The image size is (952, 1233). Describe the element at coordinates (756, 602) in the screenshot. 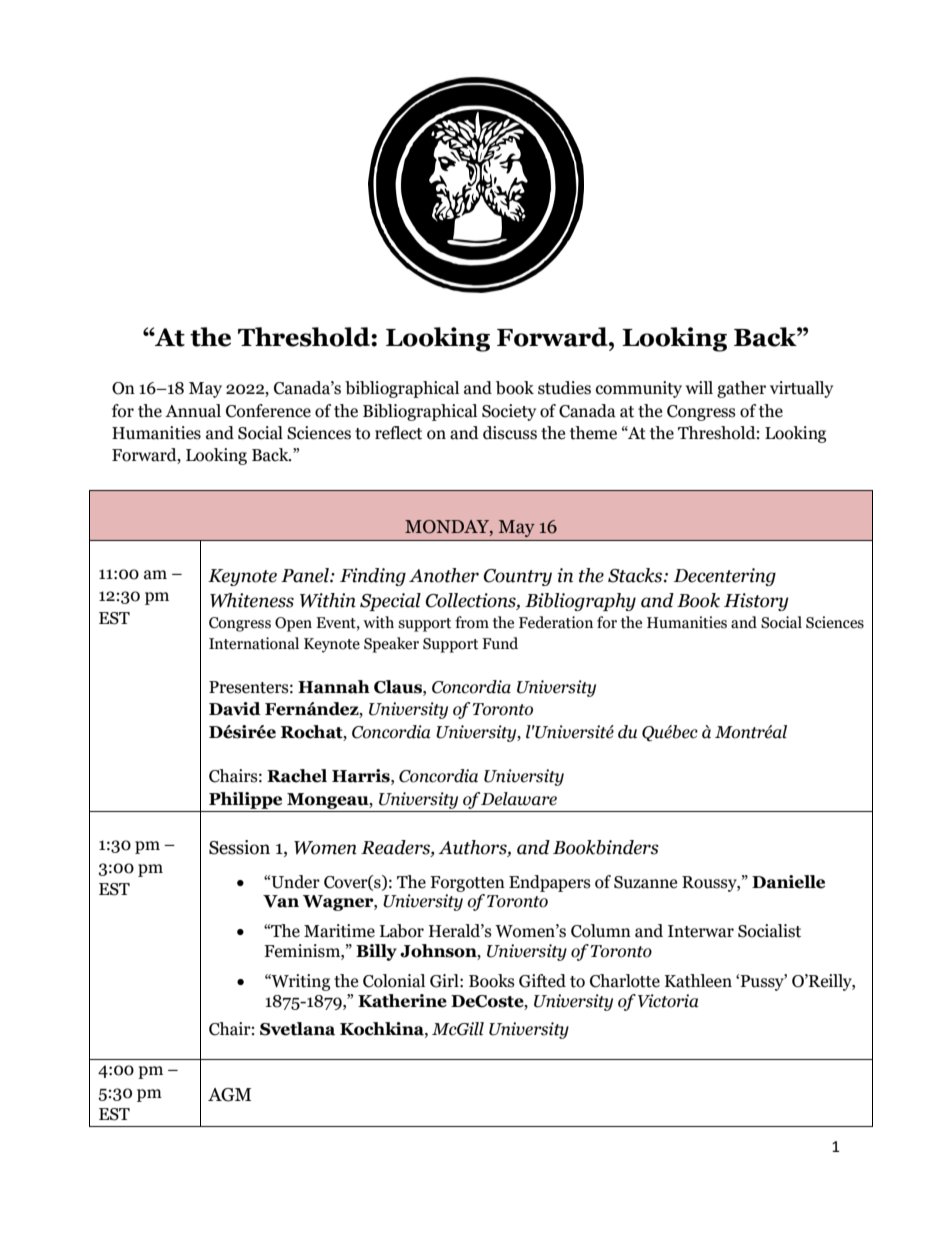

I see `History` at that location.
